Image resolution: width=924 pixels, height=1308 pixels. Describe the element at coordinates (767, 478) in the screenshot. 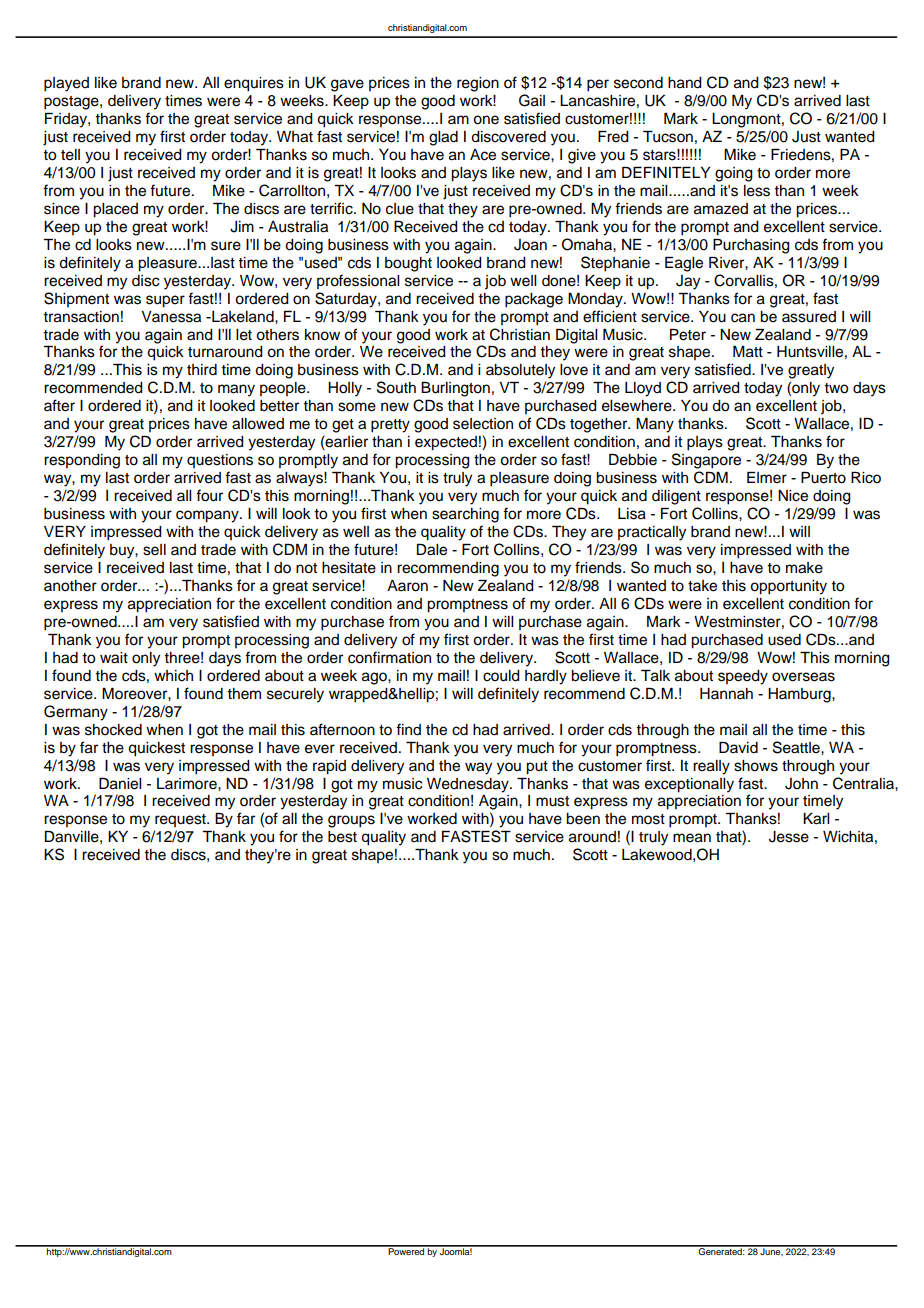

I see `Elmer` at that location.
